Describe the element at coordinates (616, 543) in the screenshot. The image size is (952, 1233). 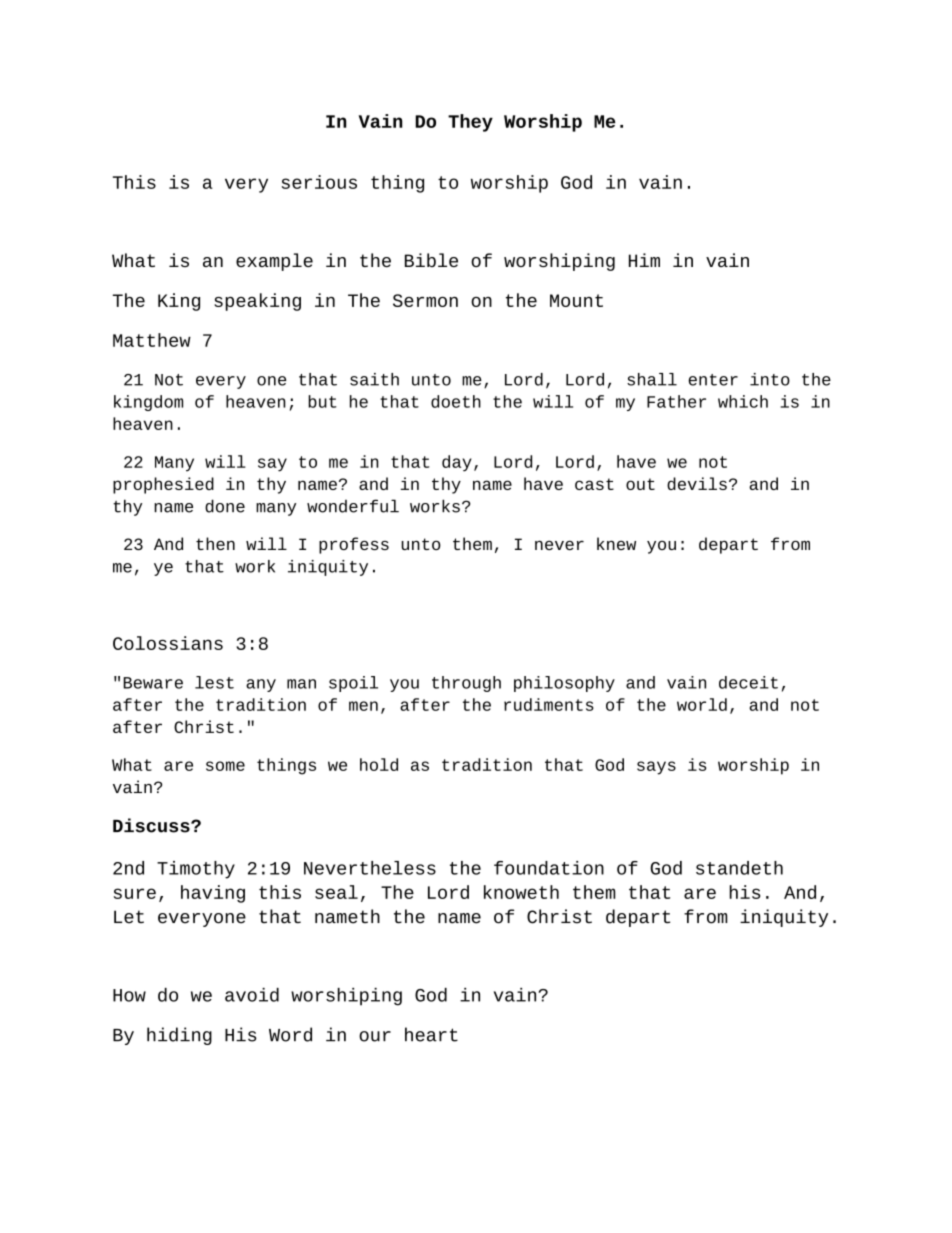
I see `knew` at that location.
